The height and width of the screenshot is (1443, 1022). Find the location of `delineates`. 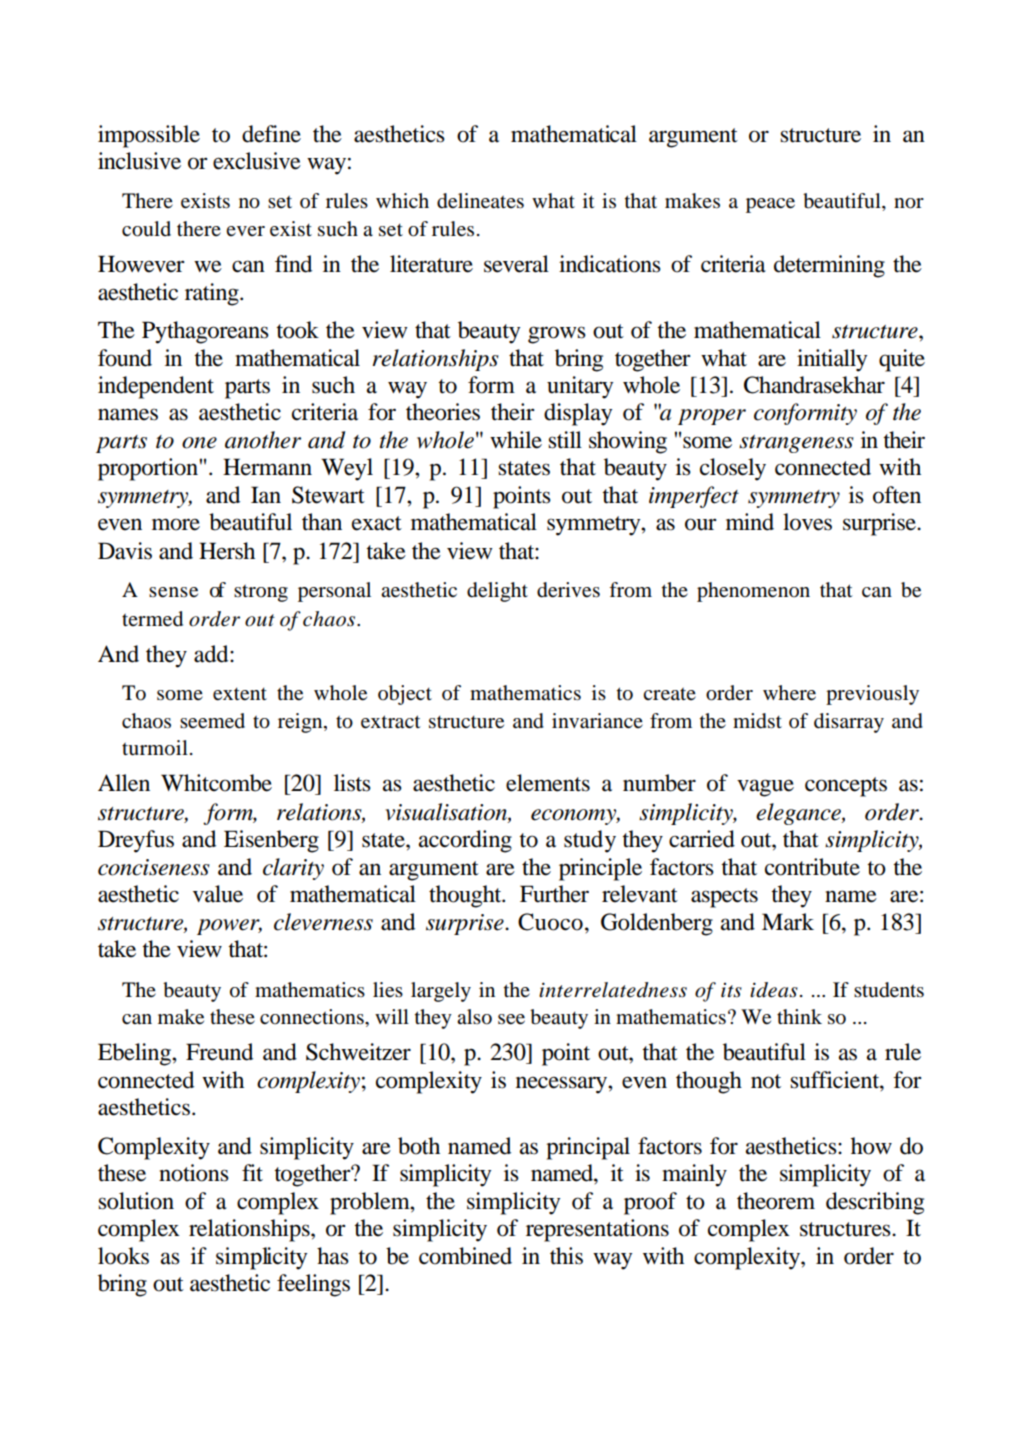

delineates is located at coordinates (480, 201).
